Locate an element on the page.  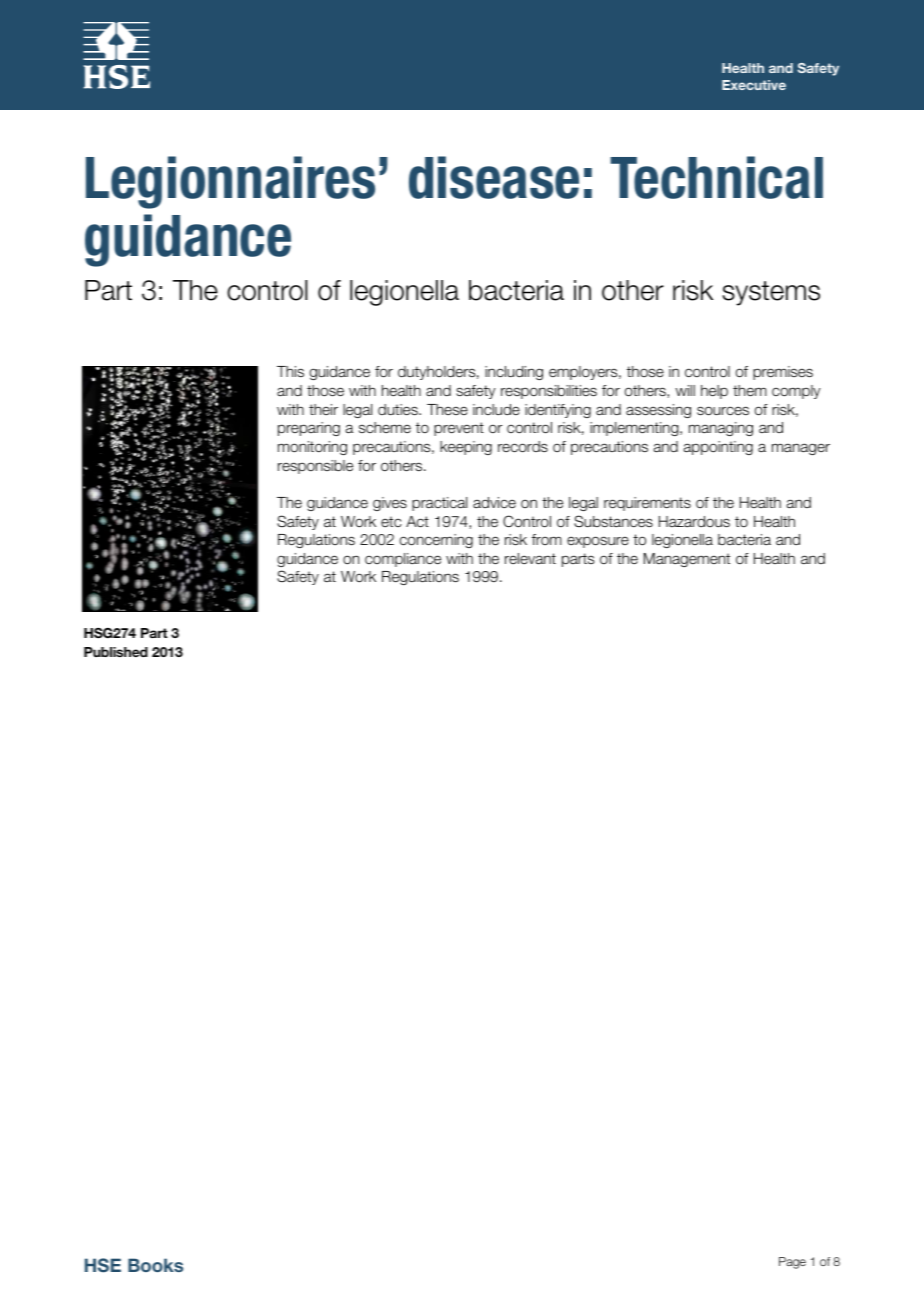
disease is located at coordinates (494, 177).
